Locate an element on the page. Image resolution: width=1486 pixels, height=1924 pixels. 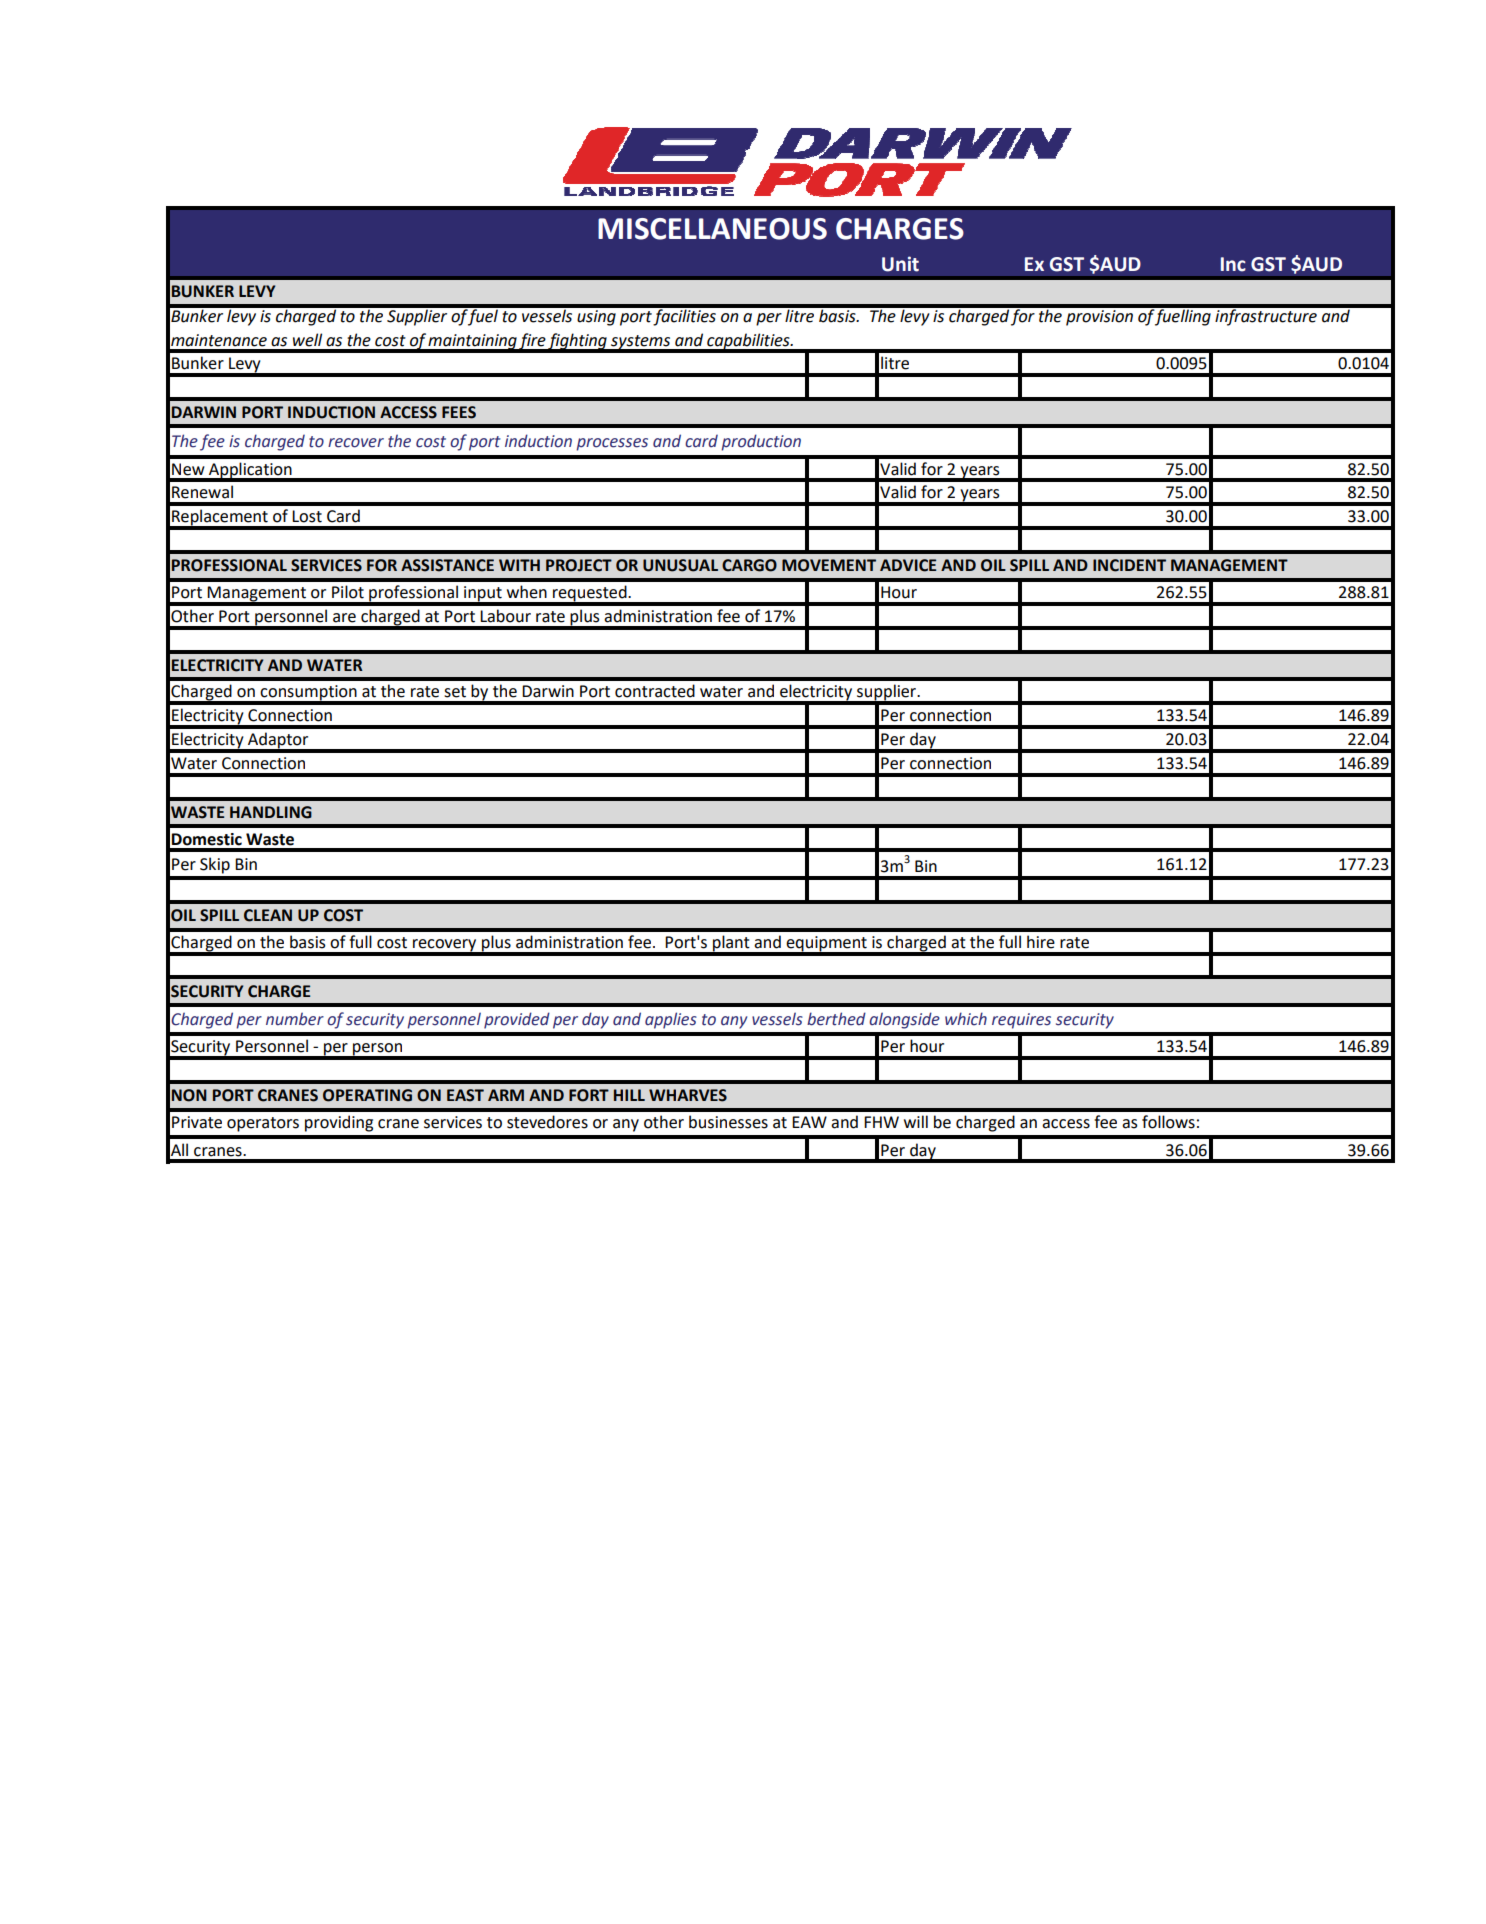
OPERATING is located at coordinates (367, 1095).
